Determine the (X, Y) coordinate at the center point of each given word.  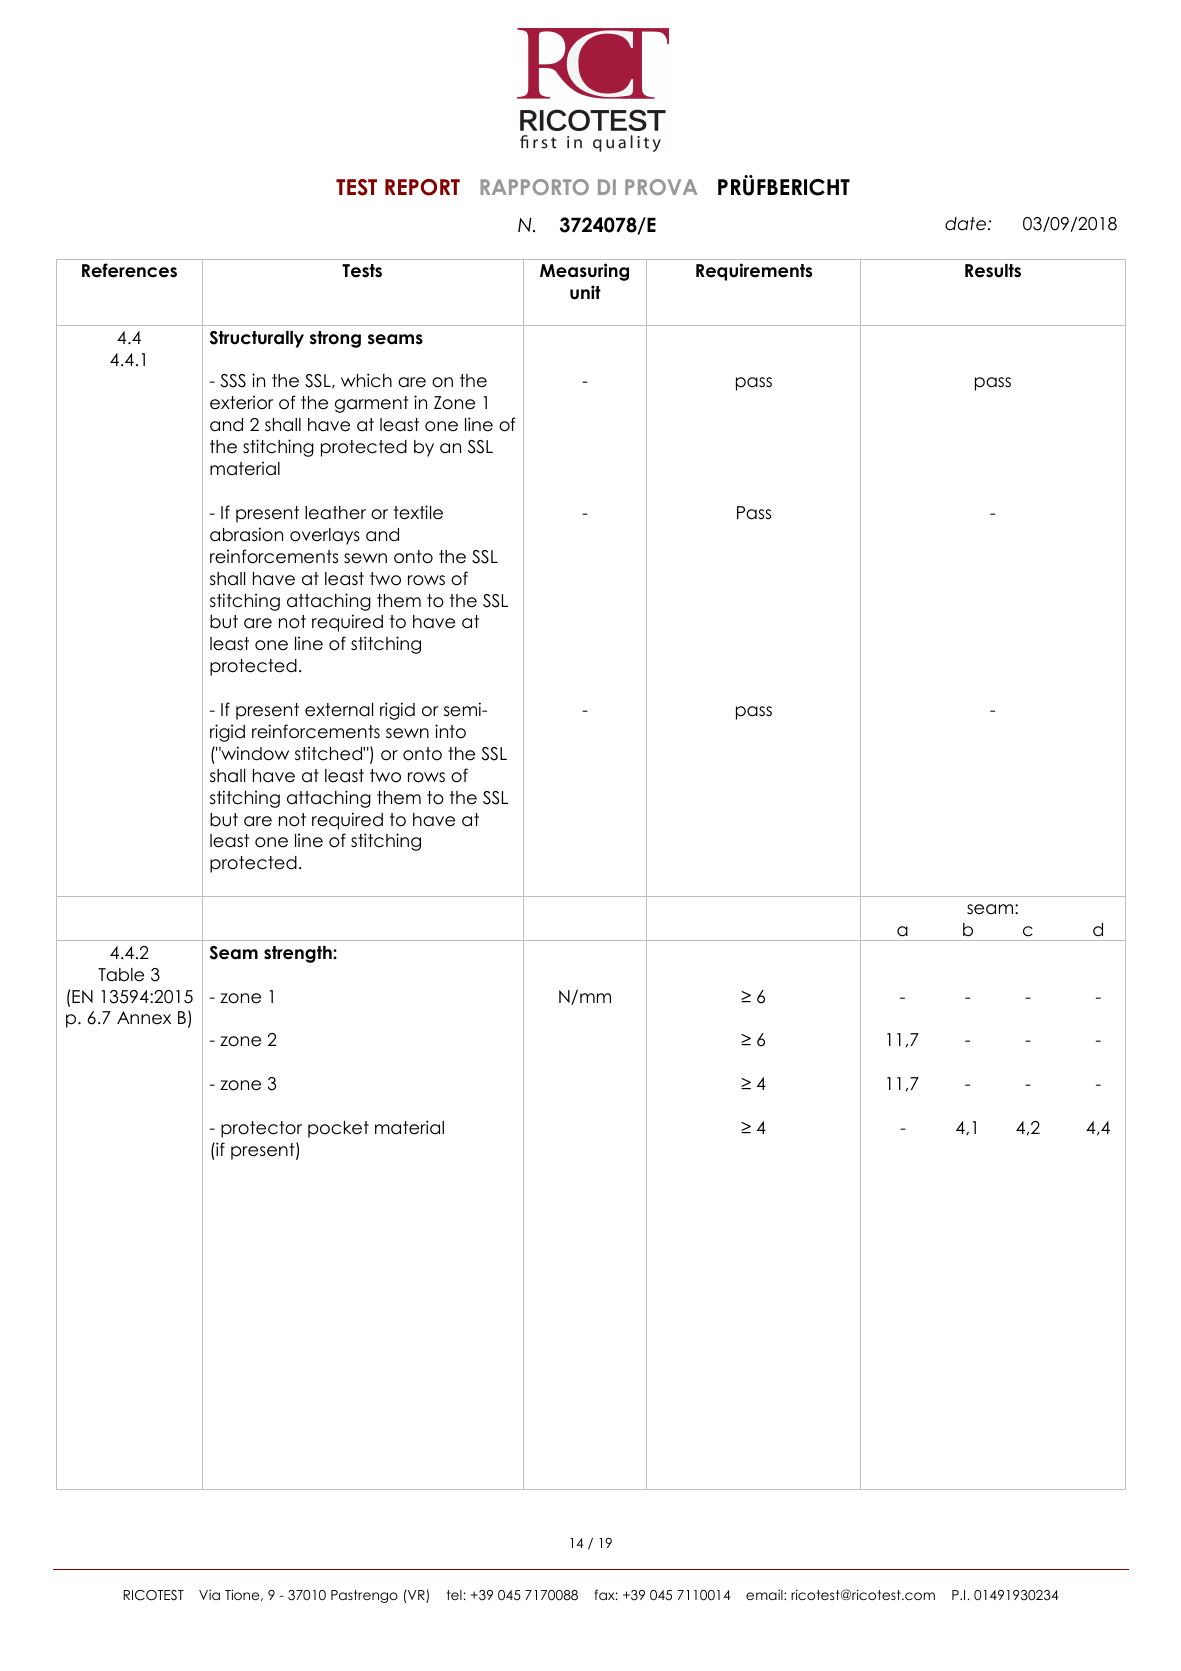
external (339, 710)
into (450, 731)
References (129, 270)
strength (299, 954)
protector (261, 1129)
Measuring (584, 272)
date (967, 224)
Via (209, 1595)
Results (993, 271)
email (765, 1595)
